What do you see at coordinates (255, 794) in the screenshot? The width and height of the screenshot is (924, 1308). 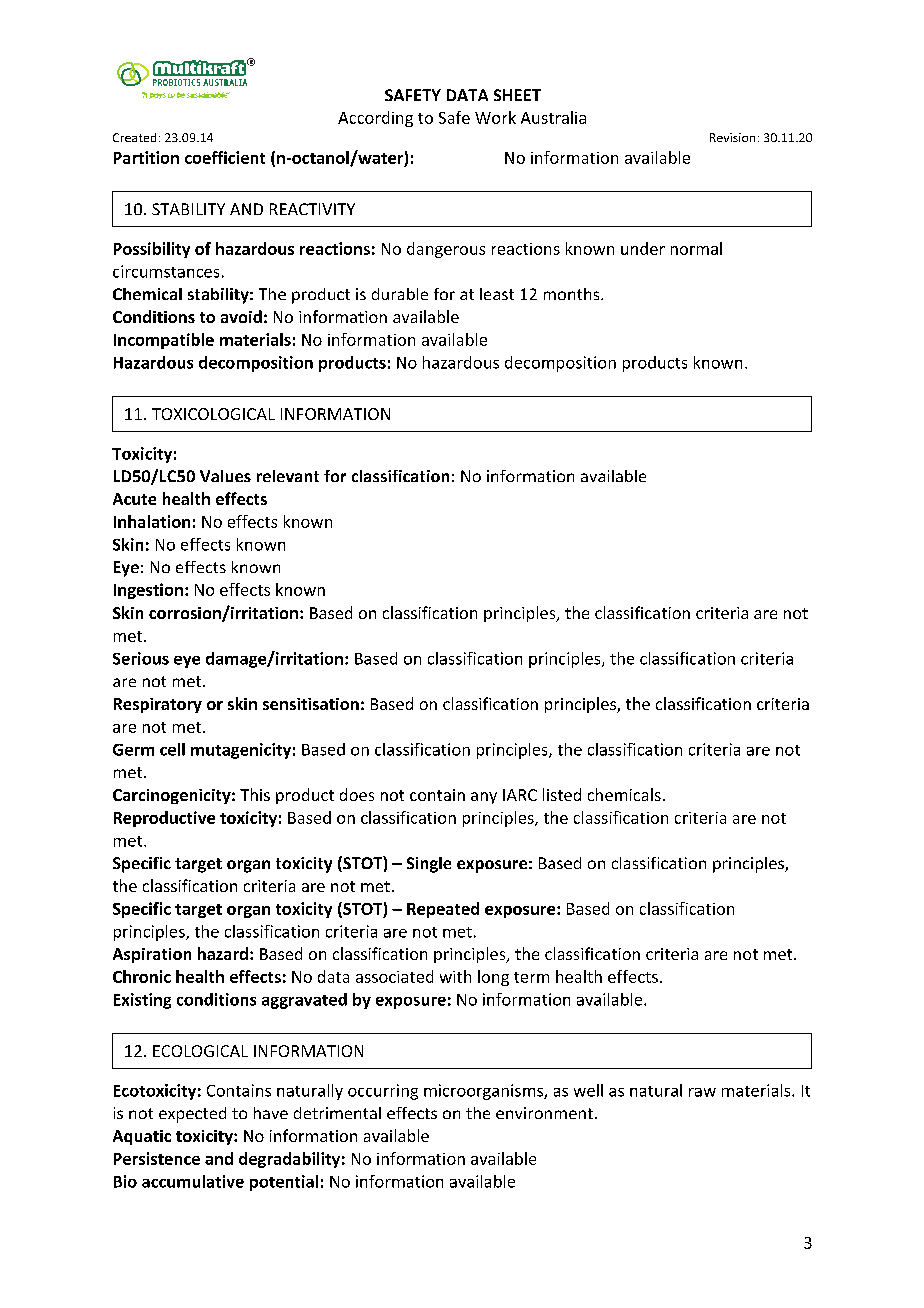 I see `This` at bounding box center [255, 794].
